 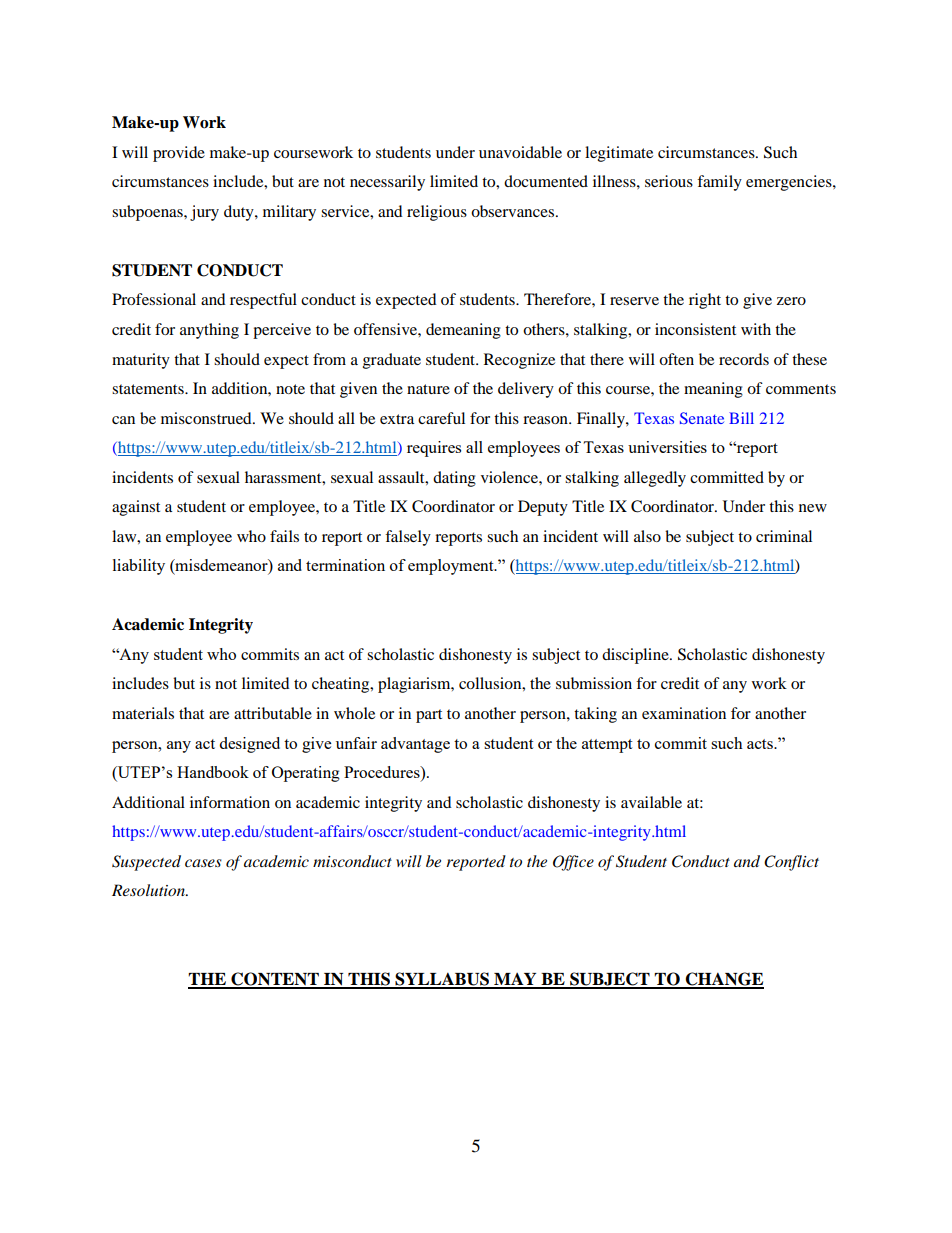 I want to click on requires, so click(x=434, y=449).
